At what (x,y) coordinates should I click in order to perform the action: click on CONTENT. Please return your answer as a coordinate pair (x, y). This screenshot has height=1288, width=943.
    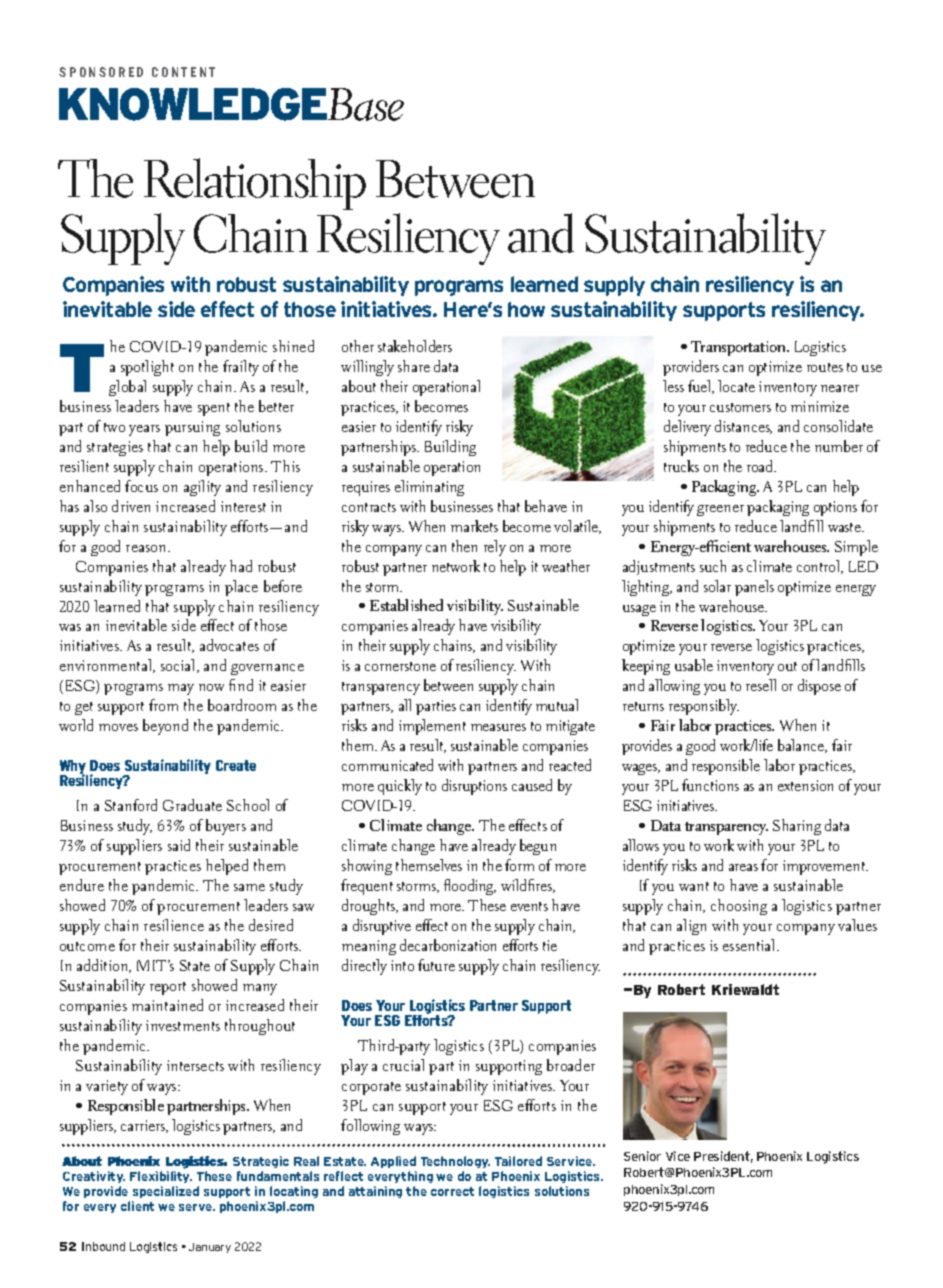
    Looking at the image, I should click on (183, 72).
